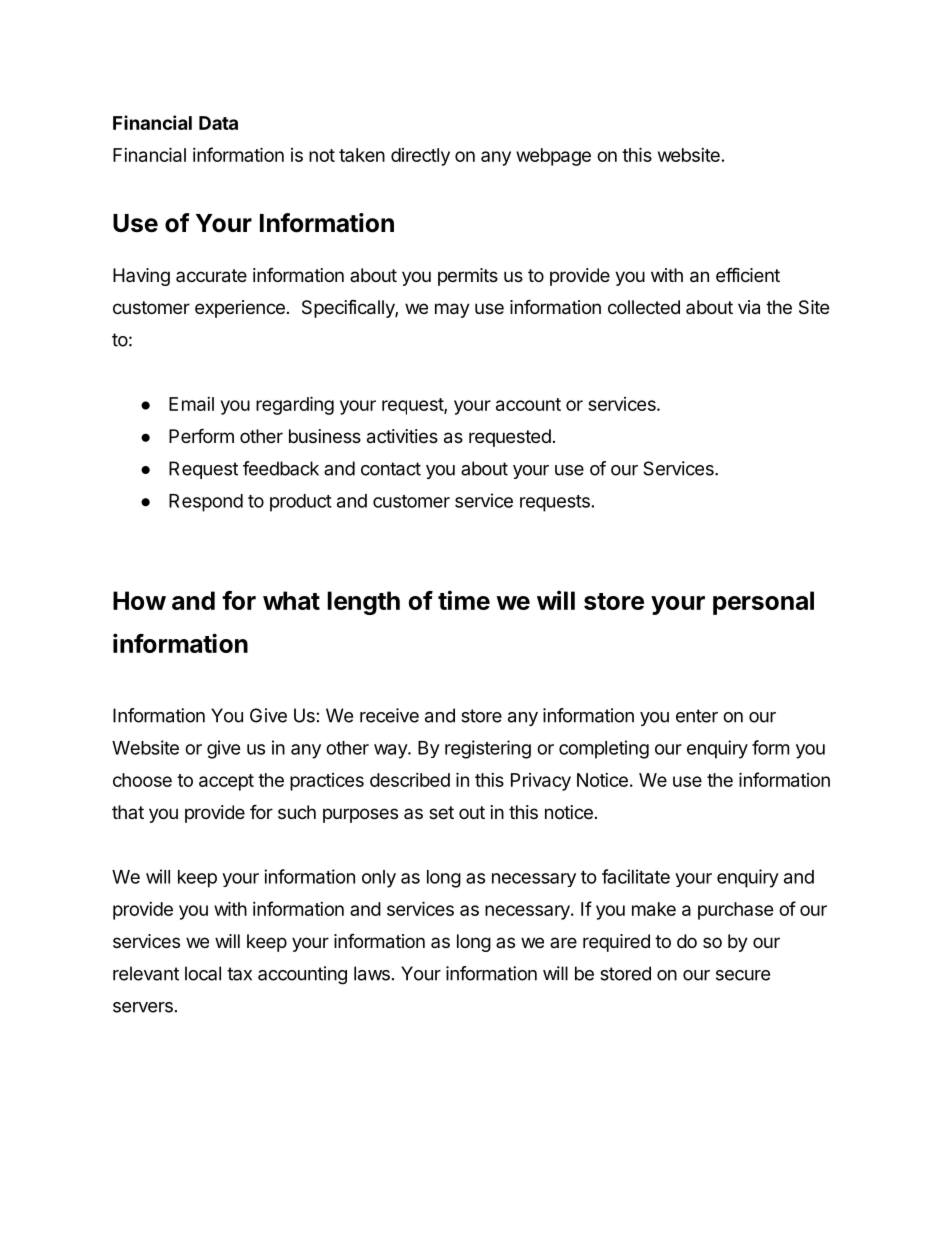 Image resolution: width=952 pixels, height=1233 pixels. I want to click on accept, so click(226, 782).
